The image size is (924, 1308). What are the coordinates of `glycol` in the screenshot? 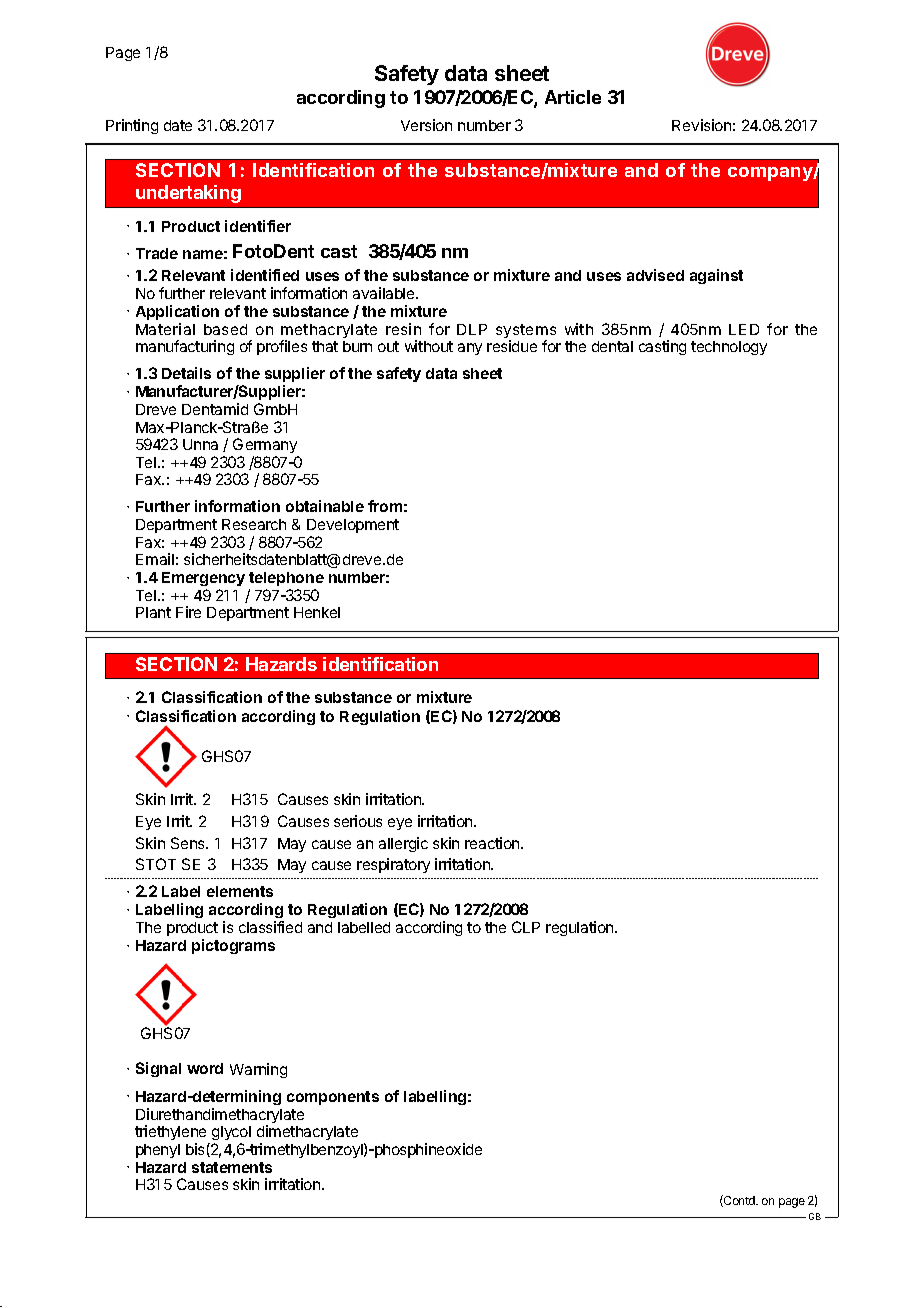 It's located at (231, 1133).
